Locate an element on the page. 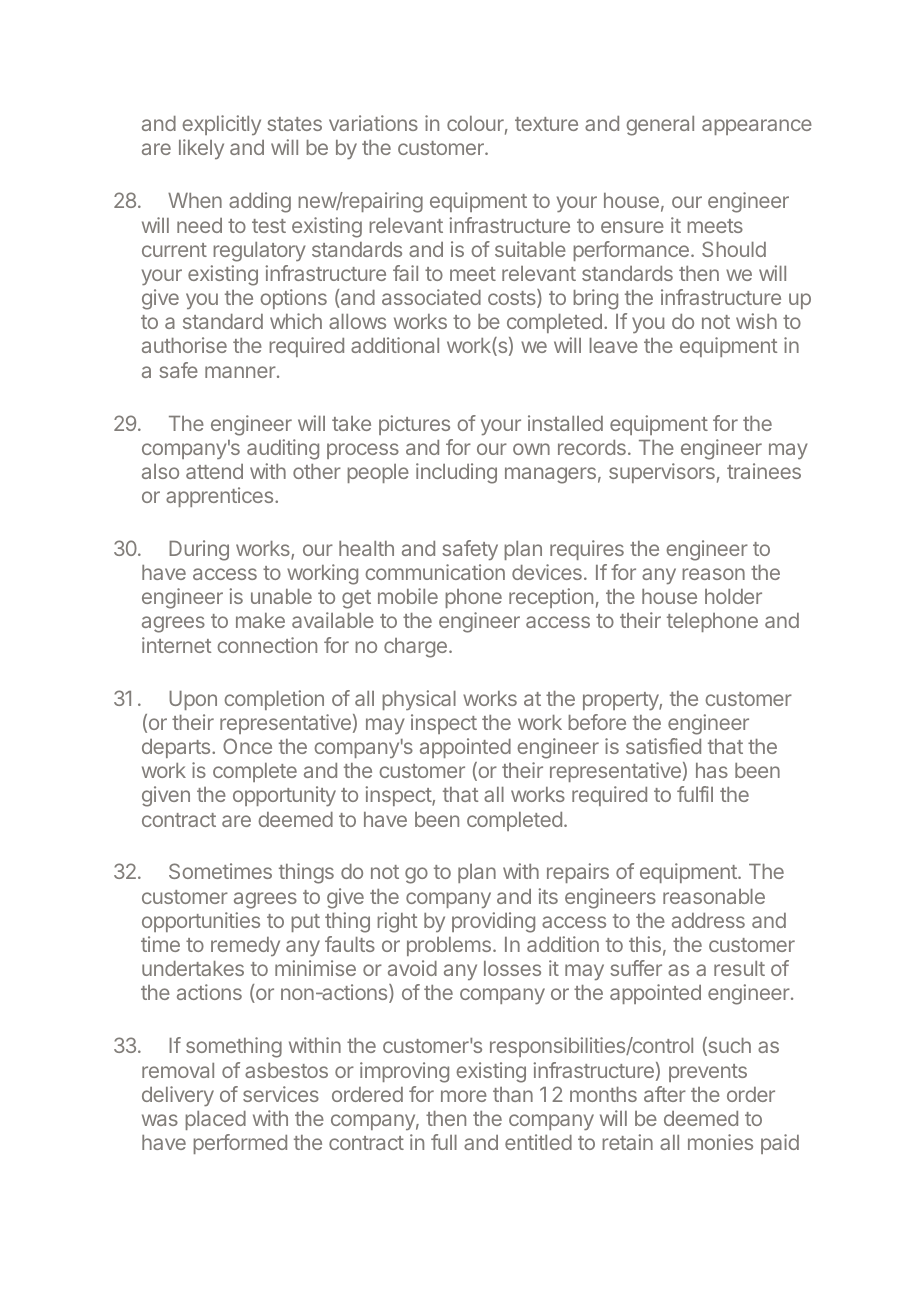 The height and width of the document is (1309, 924). likely is located at coordinates (201, 149).
